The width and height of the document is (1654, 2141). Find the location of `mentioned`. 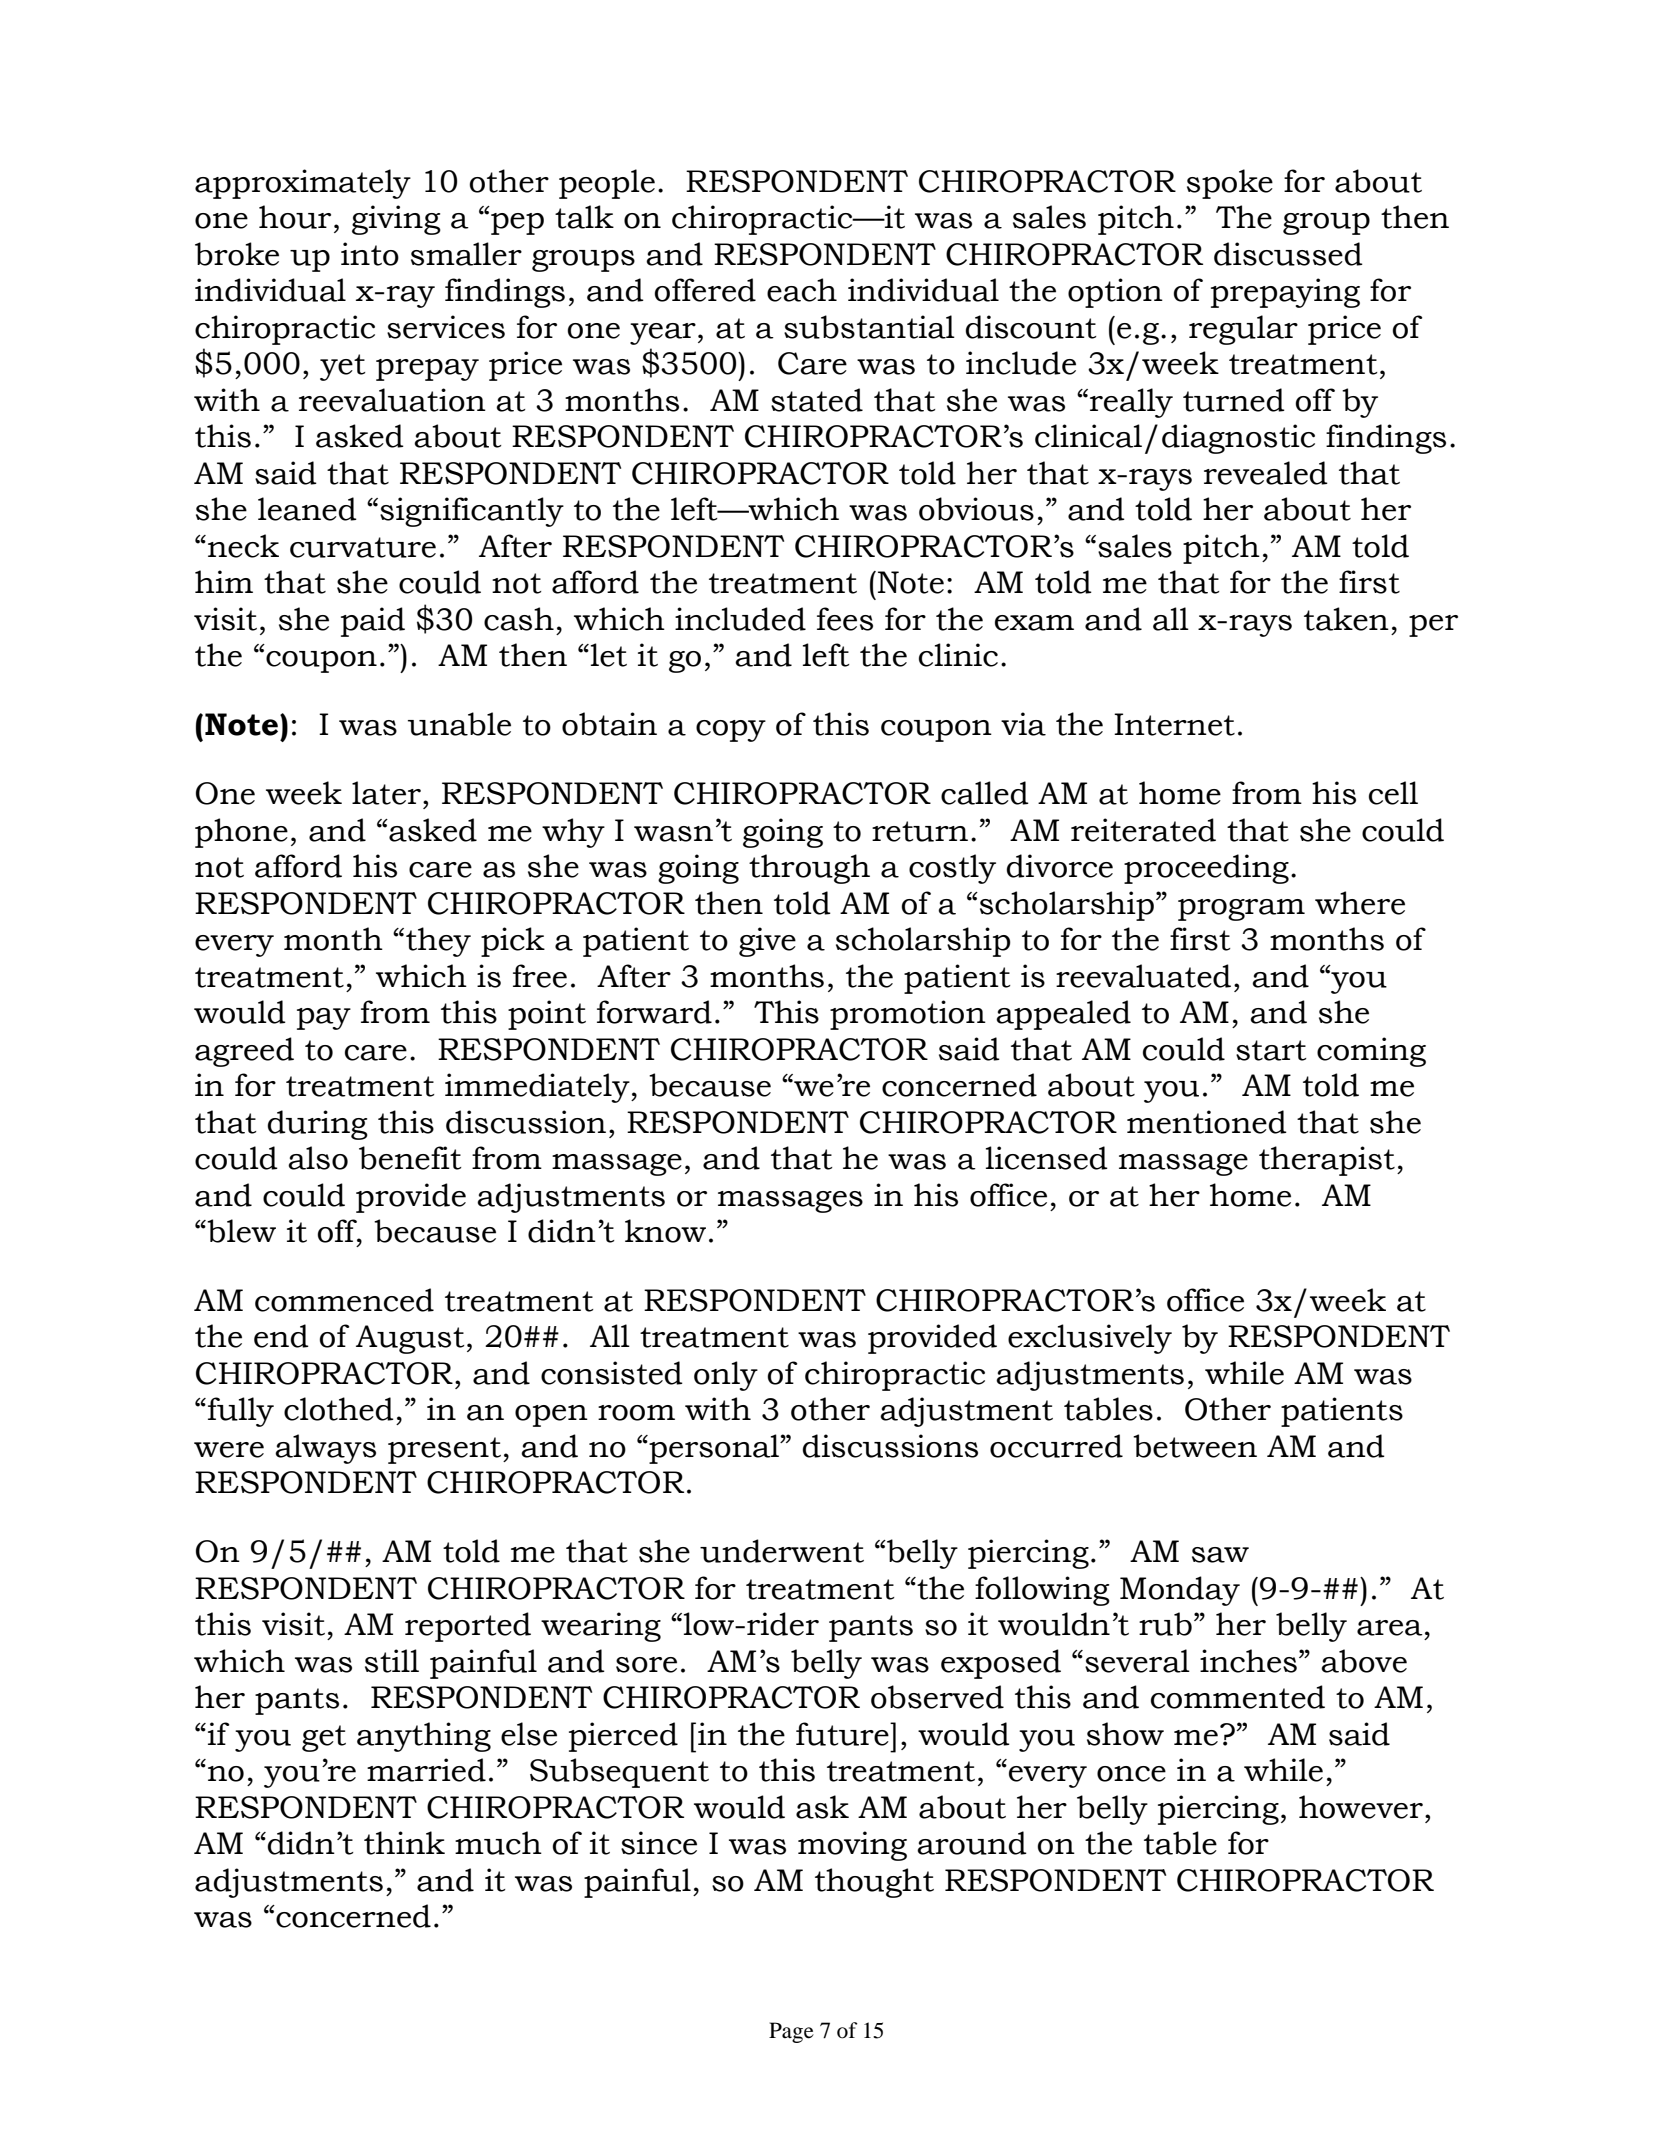

mentioned is located at coordinates (1207, 1122).
